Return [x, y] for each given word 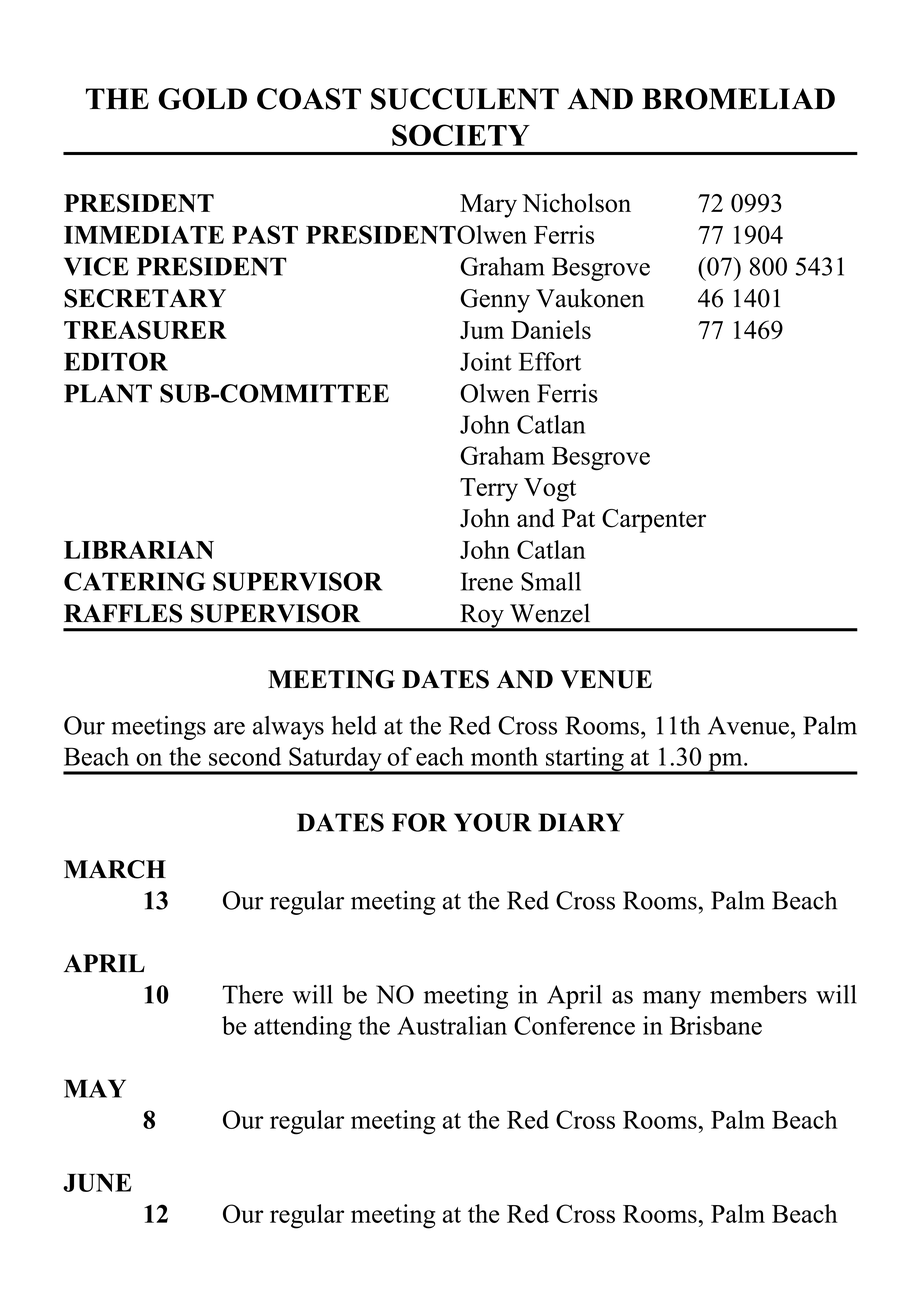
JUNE [97, 1182]
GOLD [202, 99]
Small [551, 581]
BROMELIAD [738, 99]
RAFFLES [123, 613]
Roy [482, 617]
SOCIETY [461, 135]
